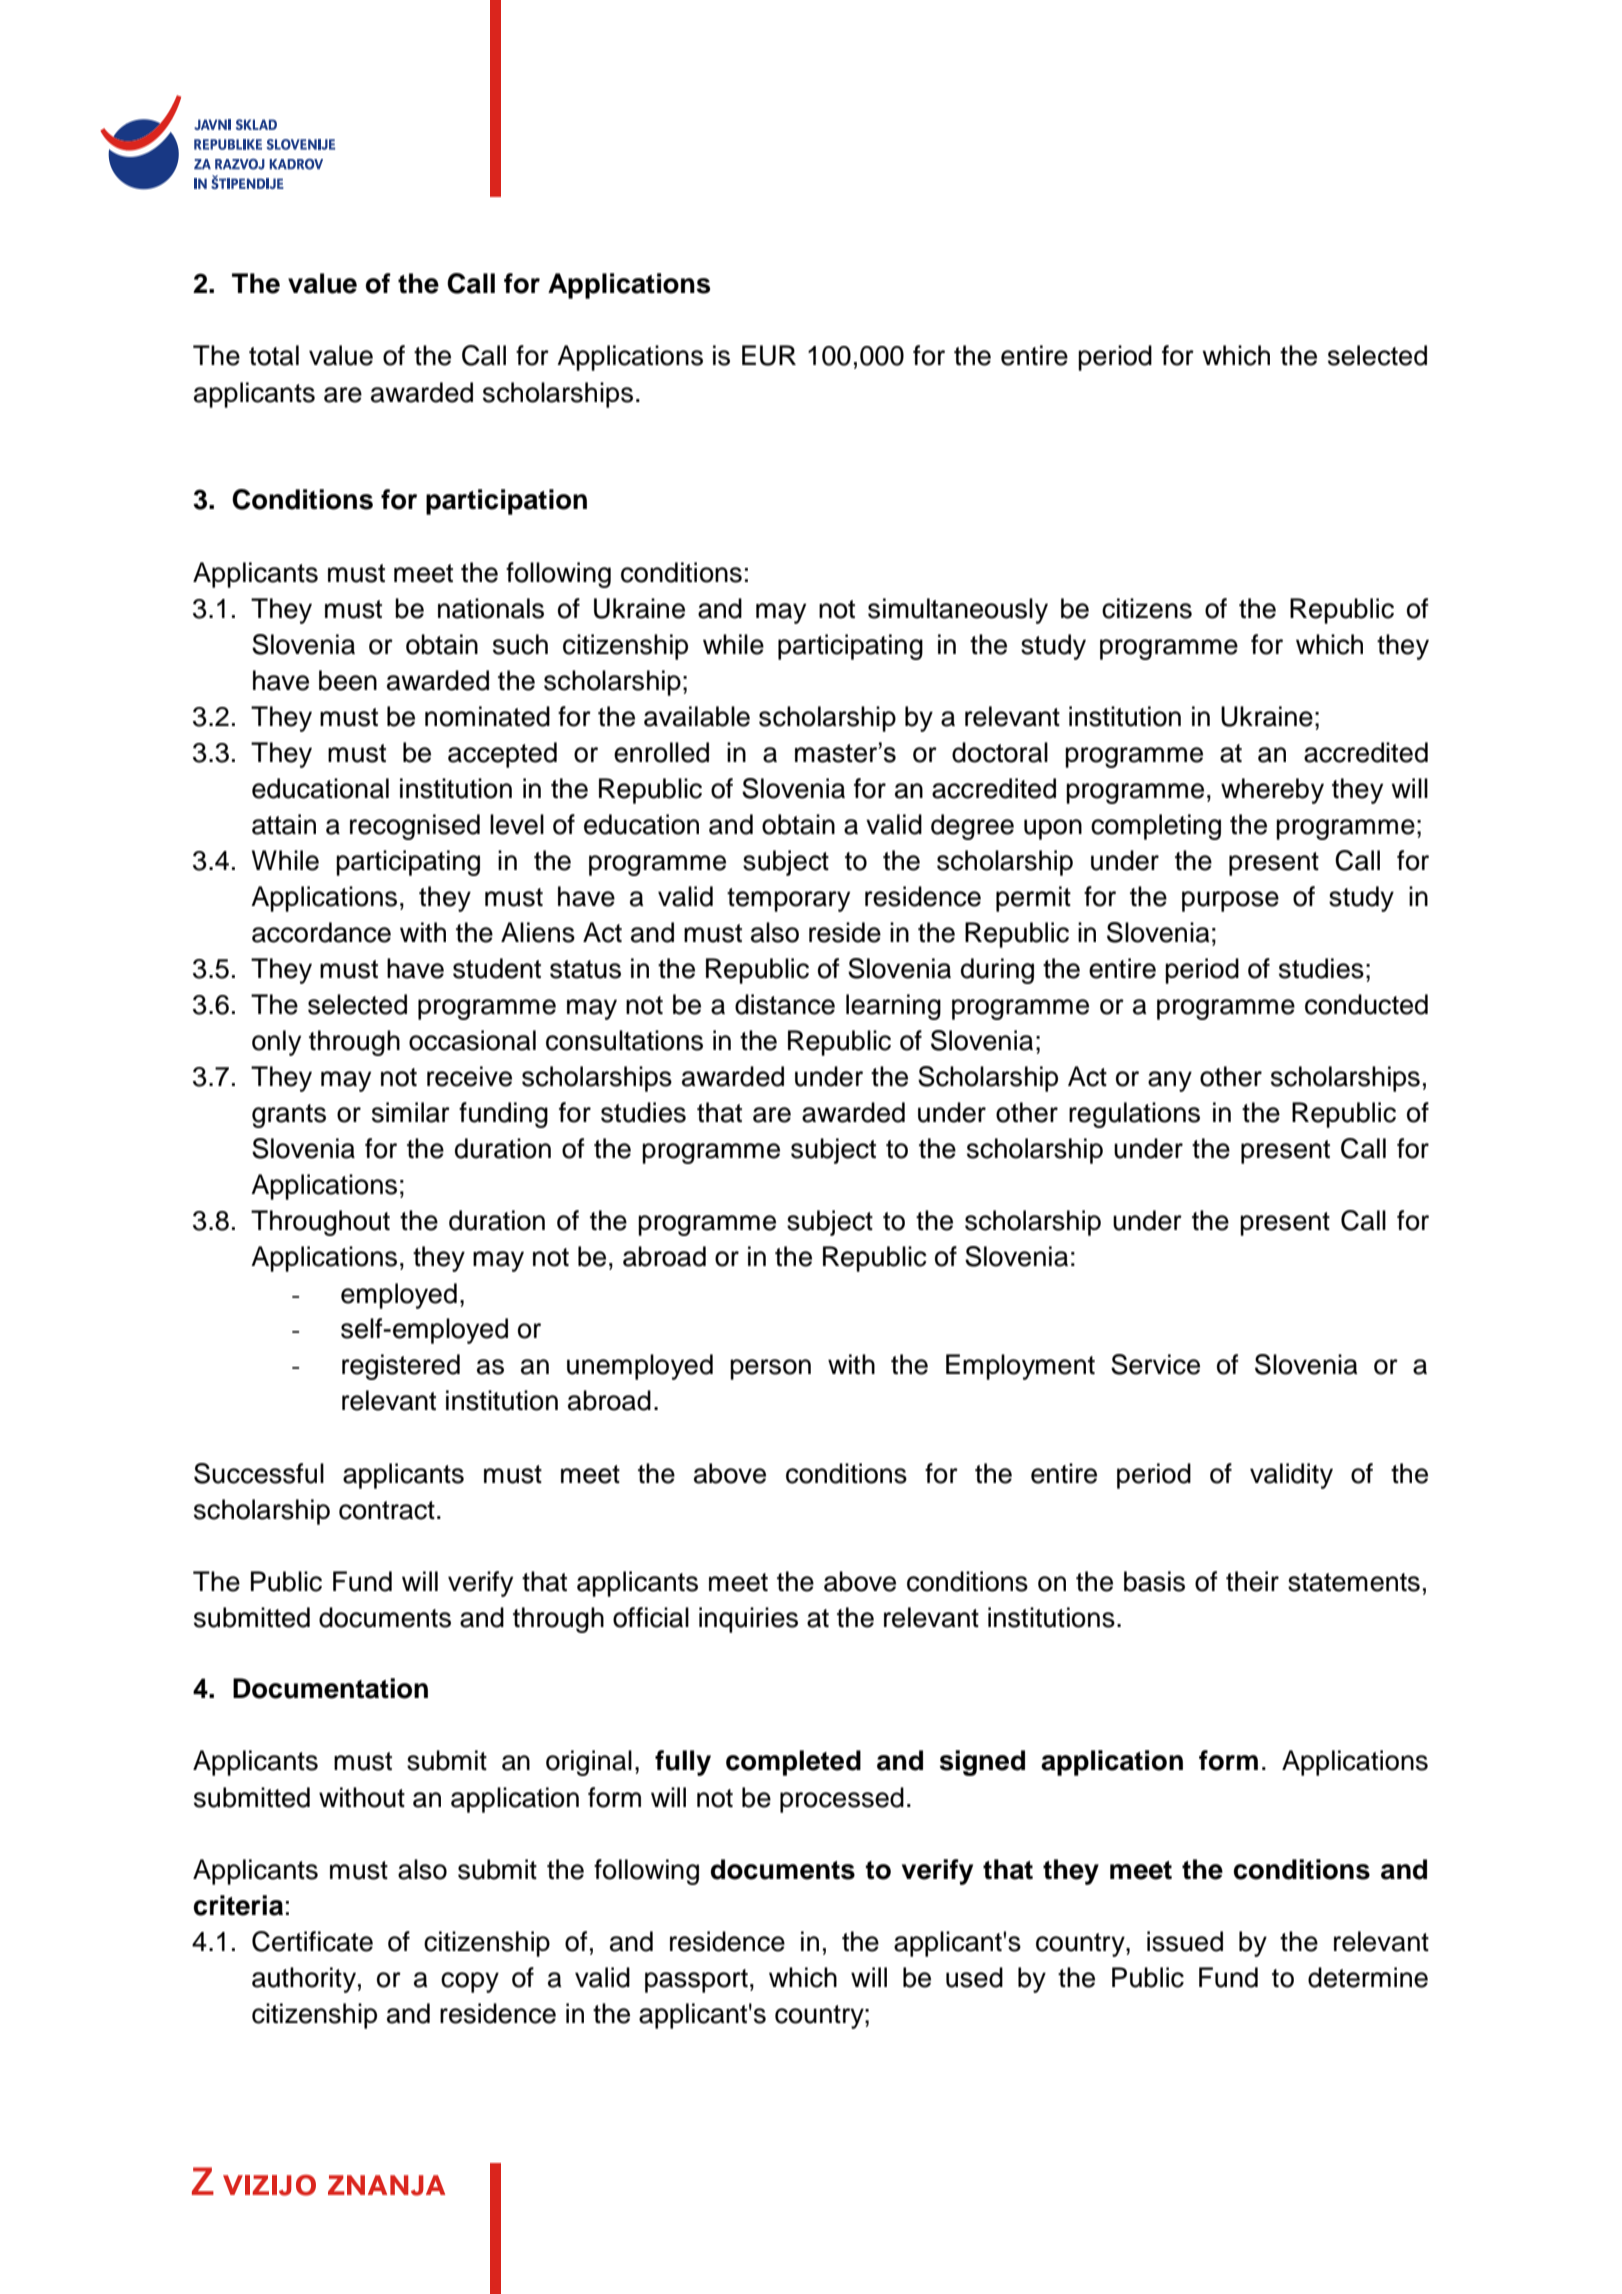  Describe the element at coordinates (312, 1941) in the screenshot. I see `Certificate` at that location.
